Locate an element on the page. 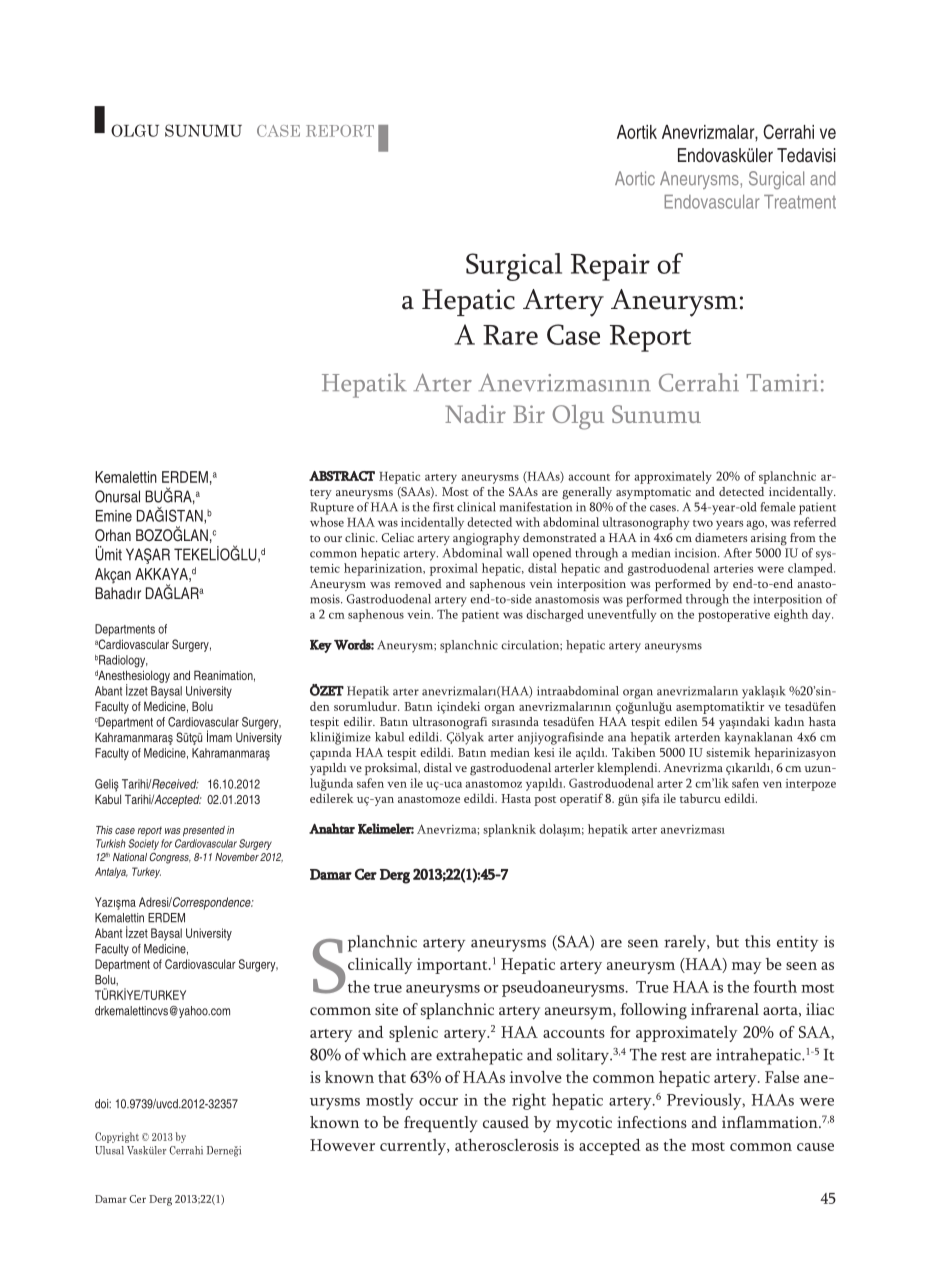 The height and width of the image is (1288, 931). After is located at coordinates (738, 553).
